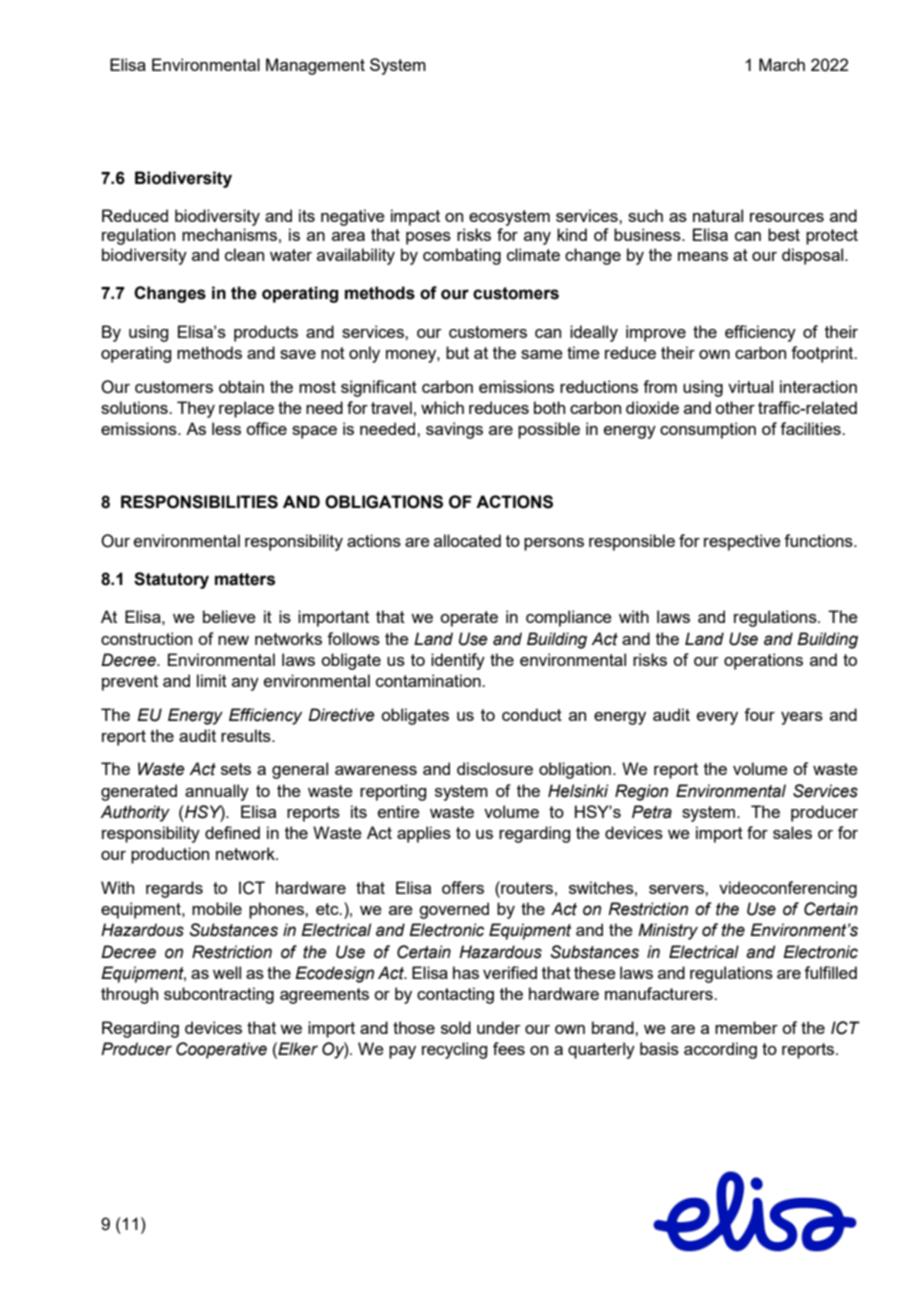 The width and height of the screenshot is (924, 1308). Describe the element at coordinates (750, 386) in the screenshot. I see `virtual` at that location.
